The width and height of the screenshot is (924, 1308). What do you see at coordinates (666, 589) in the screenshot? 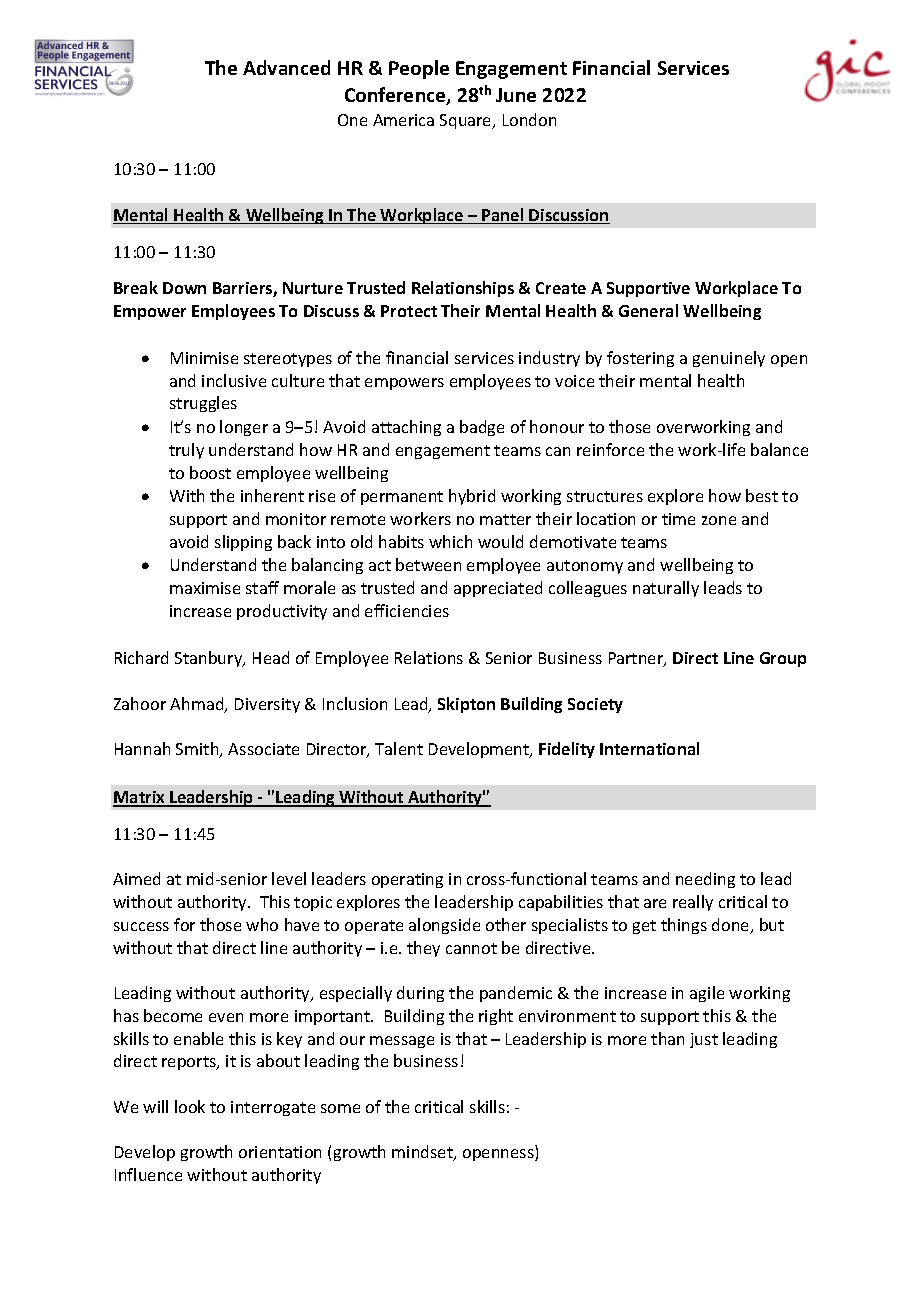
I see `naturally` at bounding box center [666, 589].
